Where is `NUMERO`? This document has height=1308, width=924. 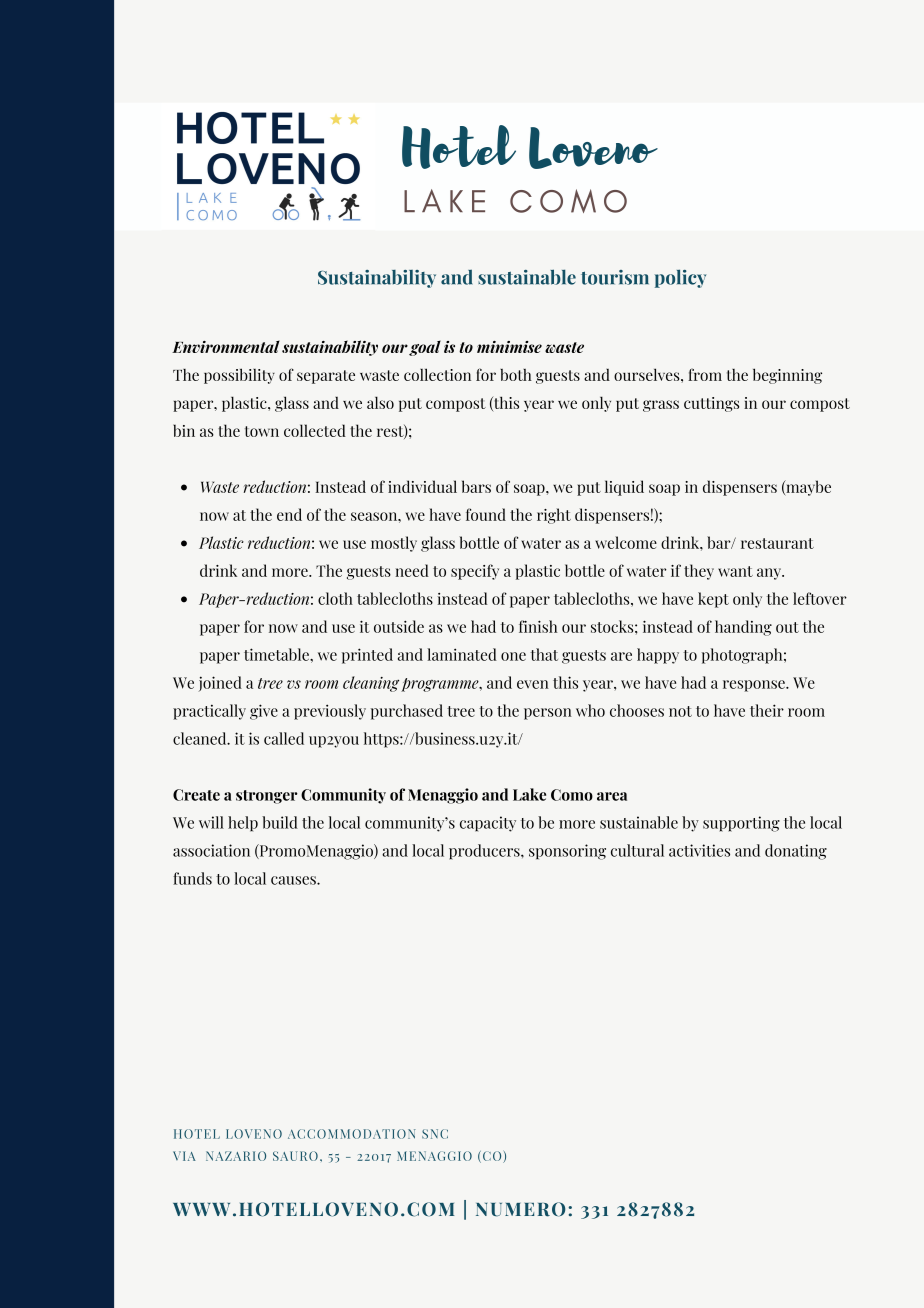
NUMERO is located at coordinates (521, 1209).
